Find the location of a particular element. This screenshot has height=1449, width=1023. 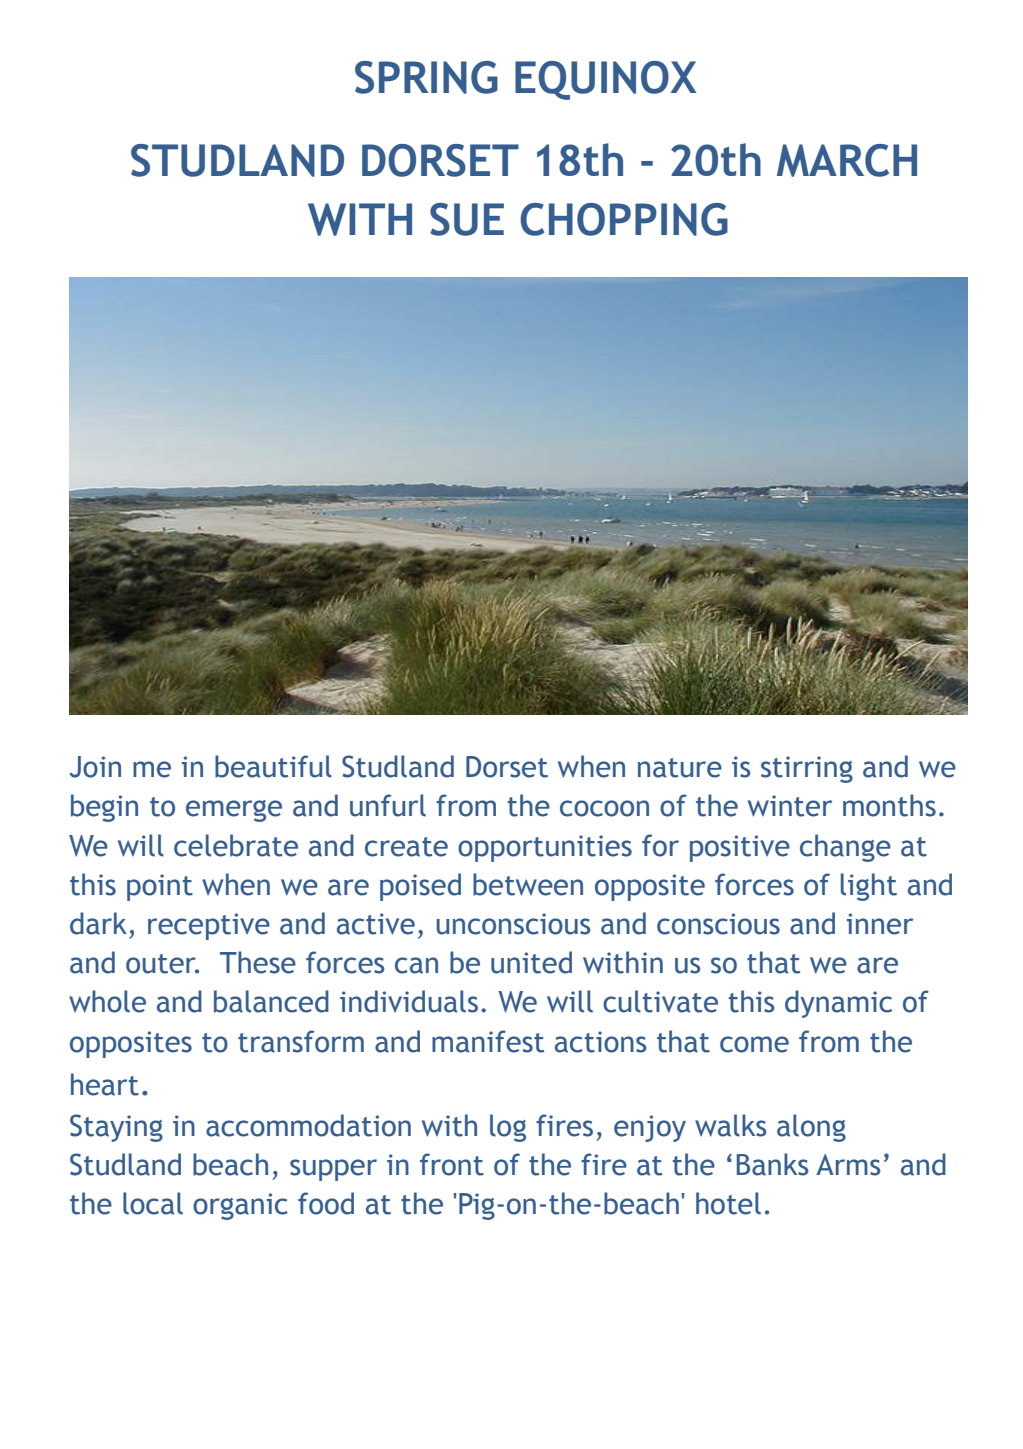

MARCH is located at coordinates (847, 160).
